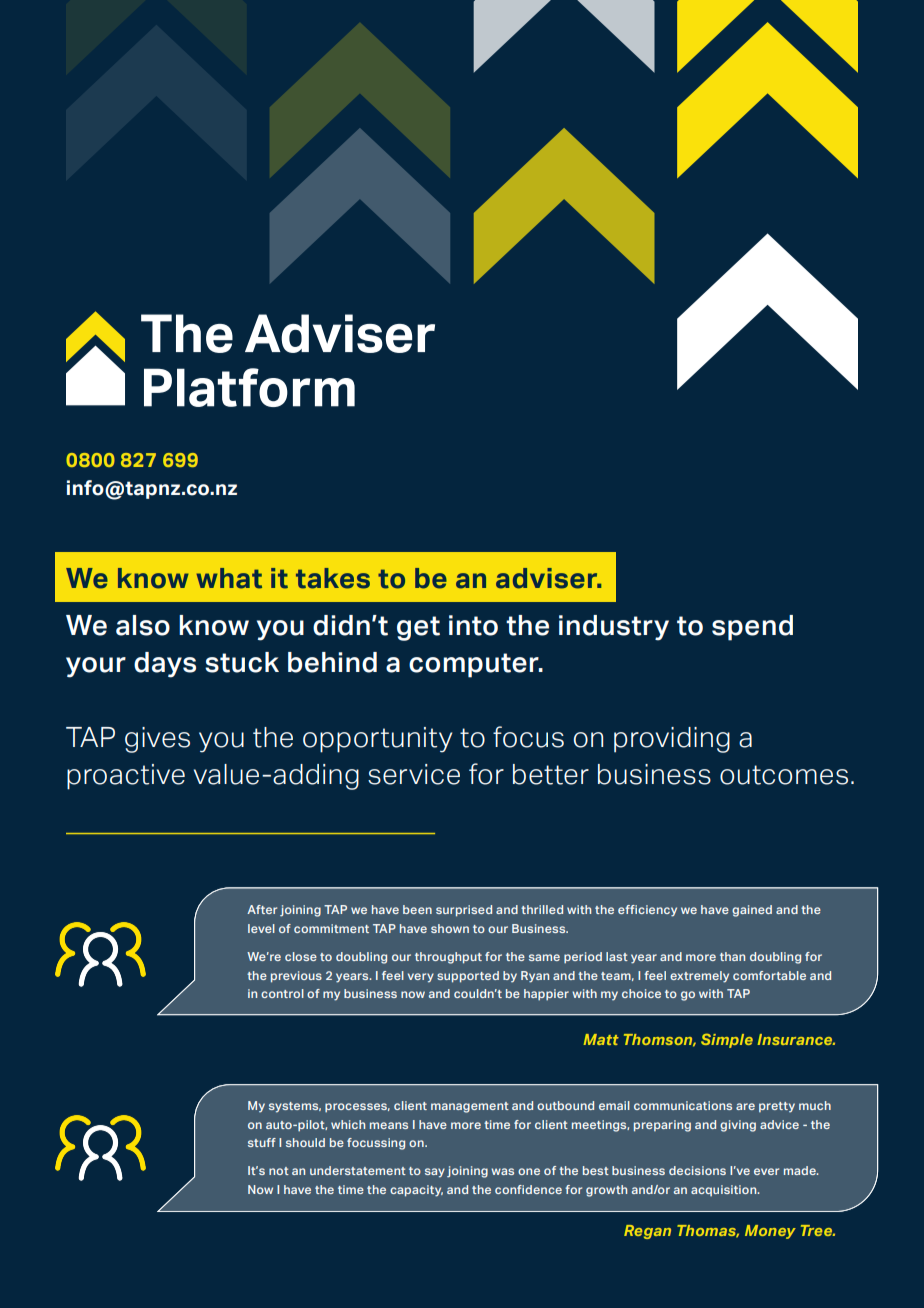 Image resolution: width=924 pixels, height=1308 pixels. Describe the element at coordinates (262, 909) in the image. I see `After` at that location.
